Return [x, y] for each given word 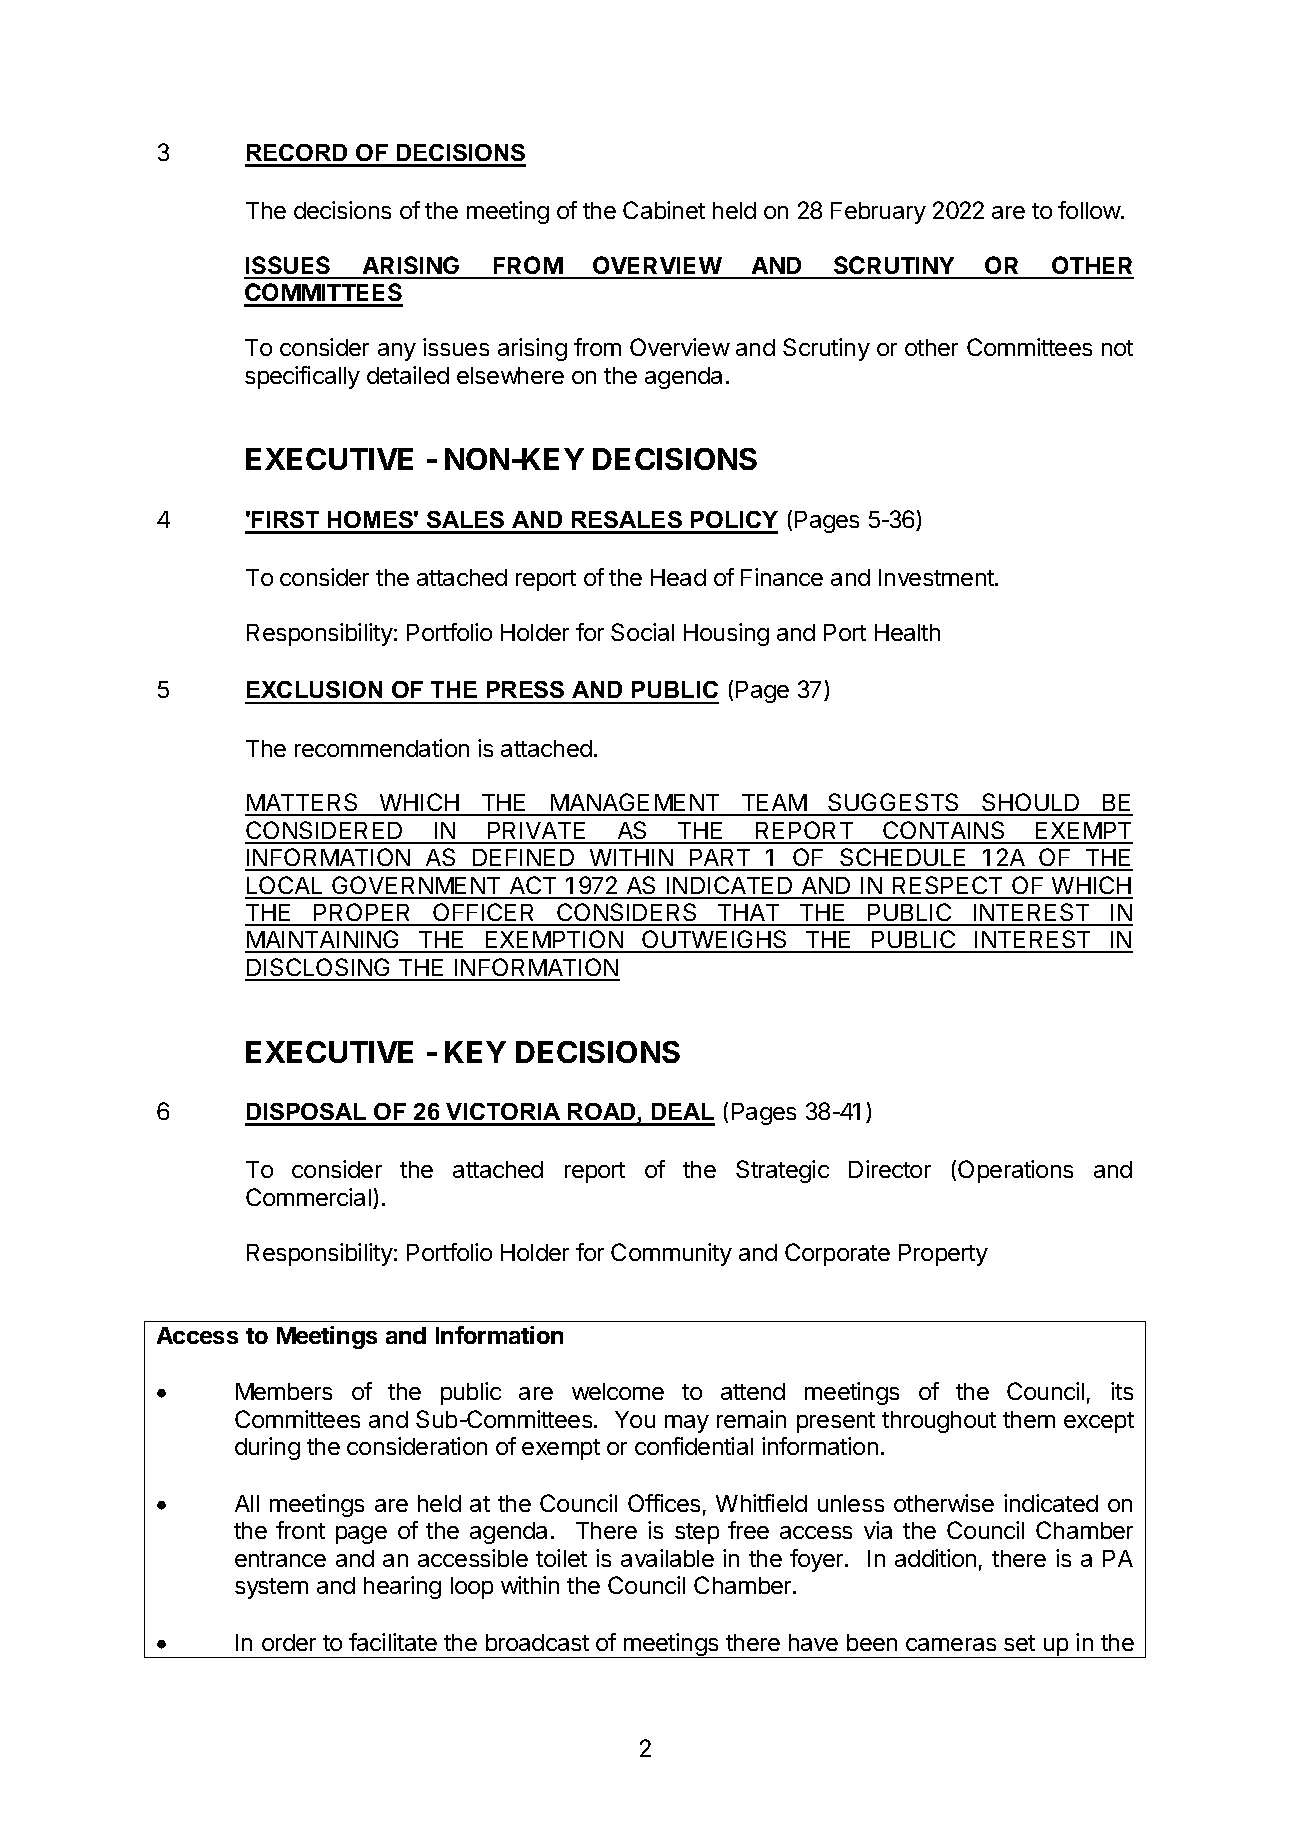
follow [1090, 210]
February [878, 213]
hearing [402, 1587]
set [1019, 1643]
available [667, 1558]
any [397, 352]
